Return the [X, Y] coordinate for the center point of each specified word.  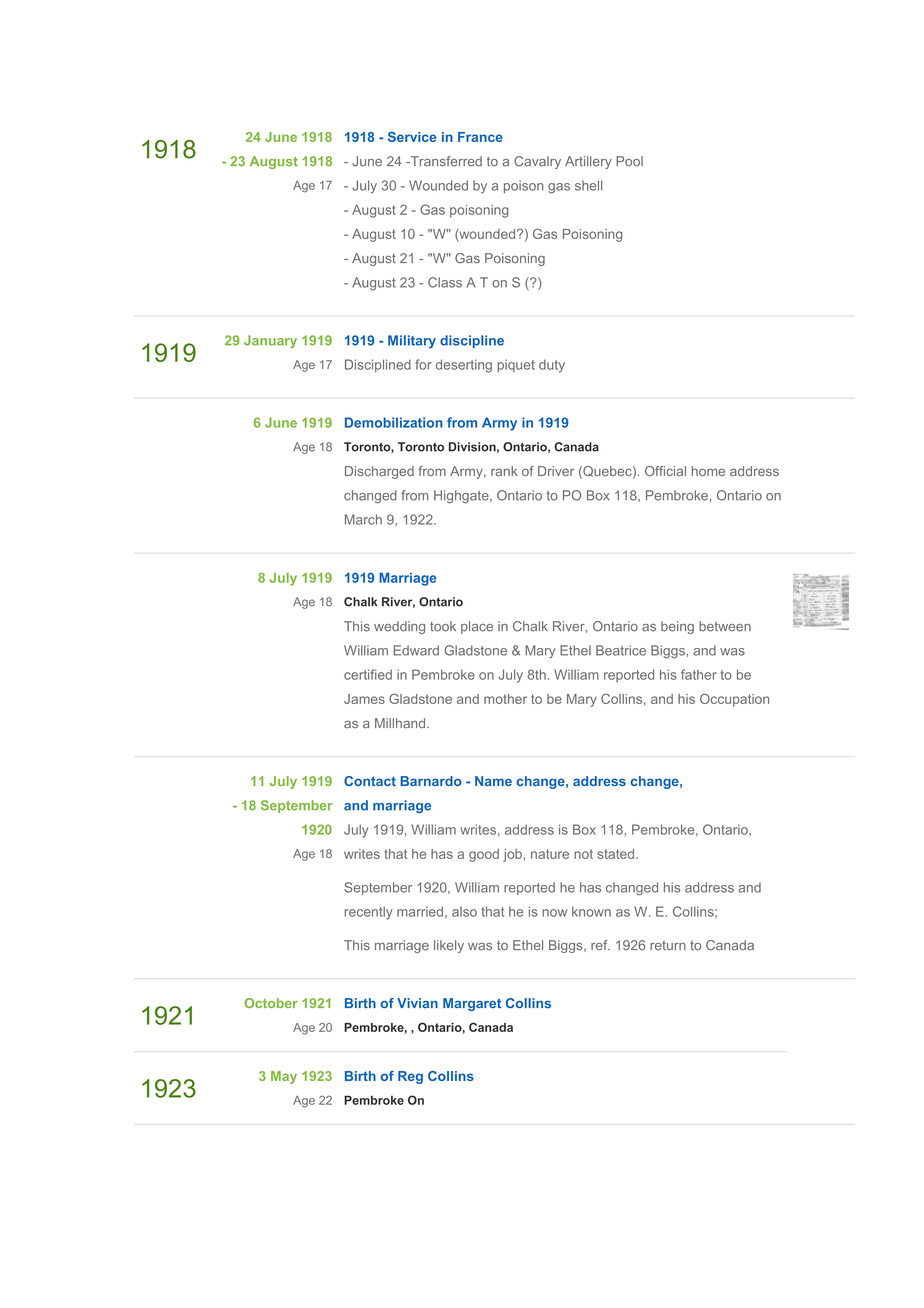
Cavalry [537, 162]
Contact [370, 781]
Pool [629, 161]
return [668, 946]
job [512, 855]
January [270, 341]
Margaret [472, 1004]
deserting [464, 366]
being [677, 627]
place [477, 627]
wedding [399, 627]
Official [665, 471]
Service [412, 137]
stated [617, 854]
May [284, 1077]
